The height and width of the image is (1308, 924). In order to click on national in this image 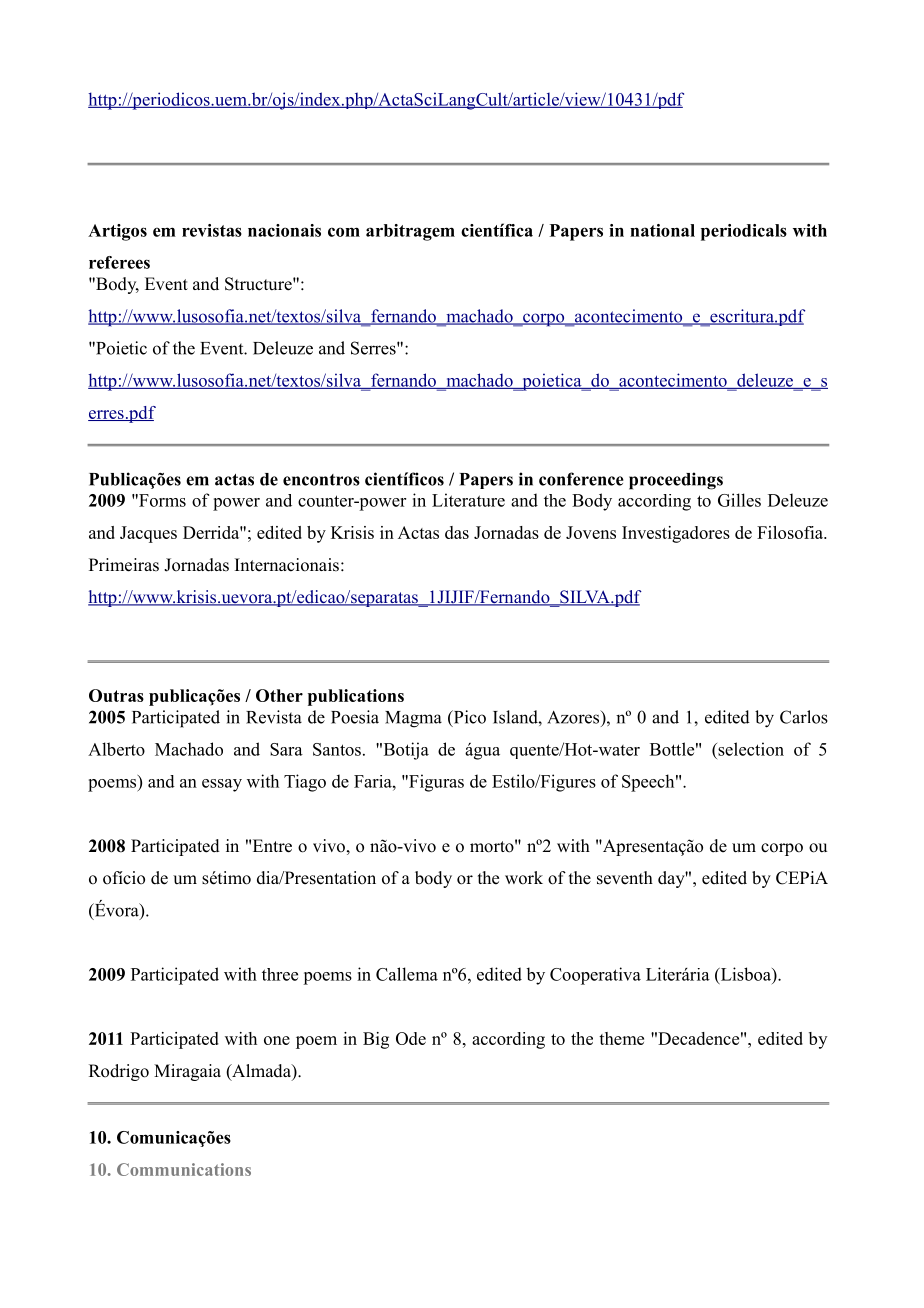, I will do `click(662, 230)`.
